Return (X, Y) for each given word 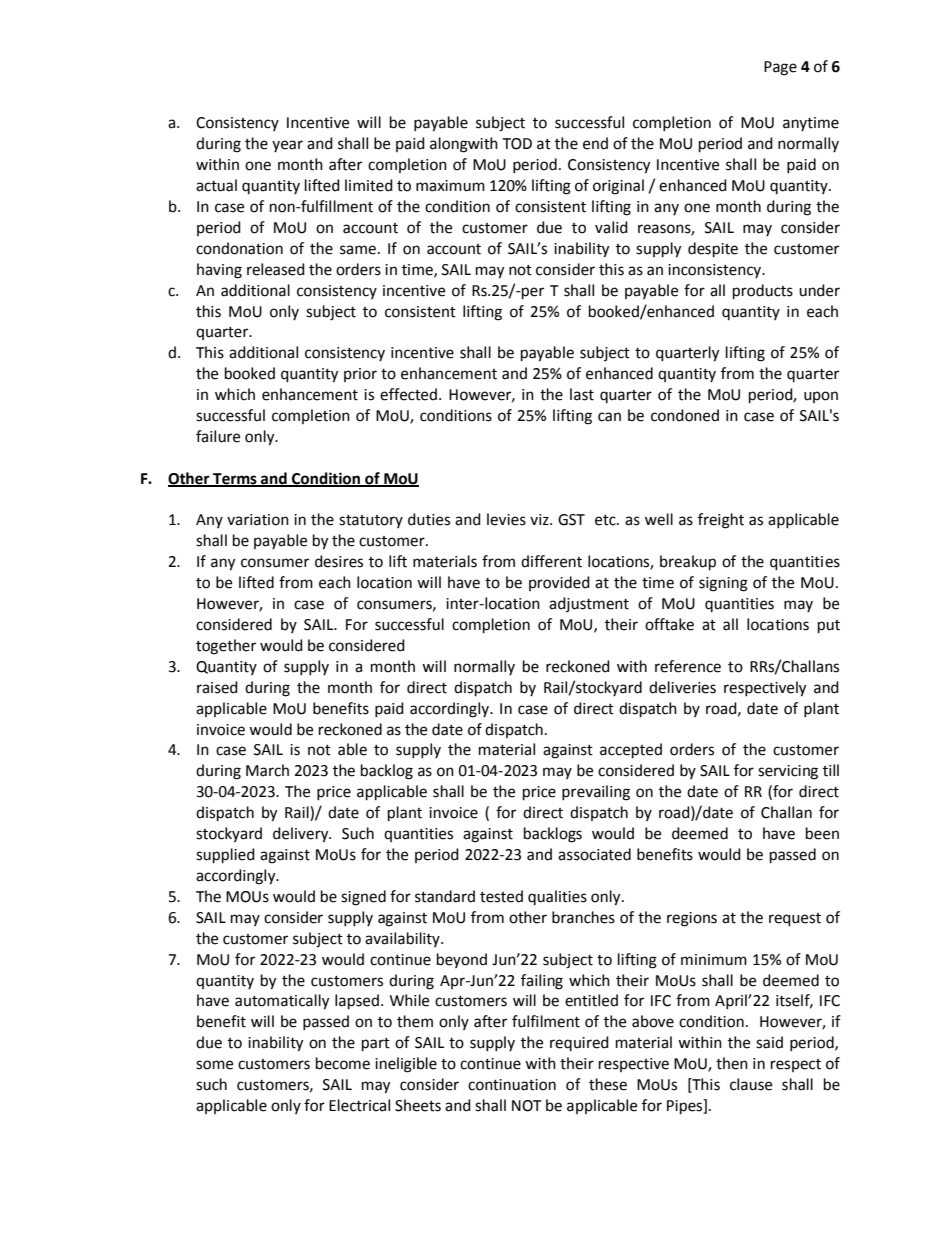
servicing (788, 772)
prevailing (596, 793)
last (582, 394)
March (267, 770)
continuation (512, 1085)
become (343, 1063)
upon (821, 397)
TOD (517, 144)
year (287, 146)
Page (780, 68)
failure (218, 436)
